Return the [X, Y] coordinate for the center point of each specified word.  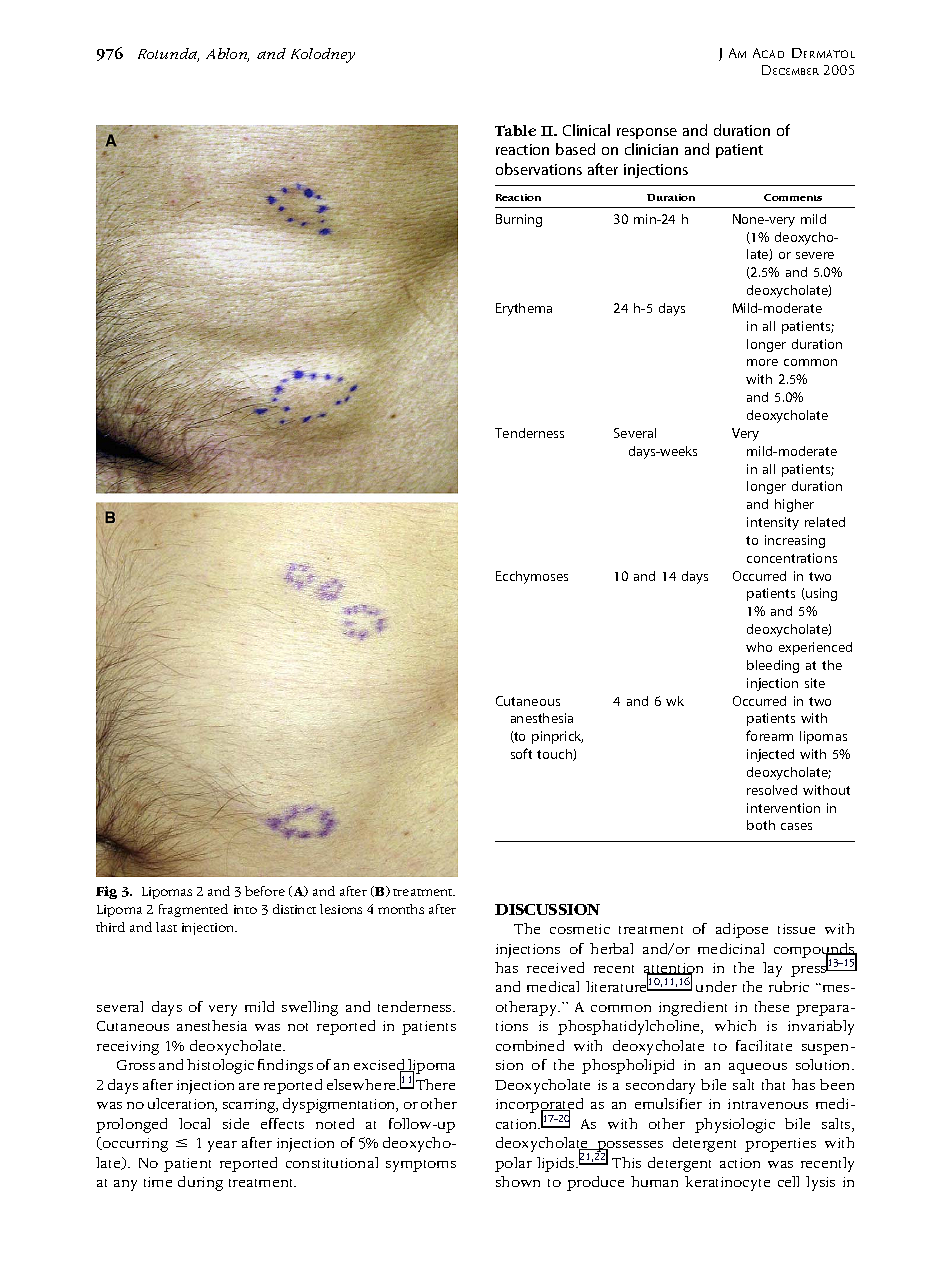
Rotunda [168, 55]
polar [513, 1164]
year [222, 1146]
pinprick [557, 737]
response [647, 133]
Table [515, 130]
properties [780, 1145]
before [265, 891]
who [759, 647]
